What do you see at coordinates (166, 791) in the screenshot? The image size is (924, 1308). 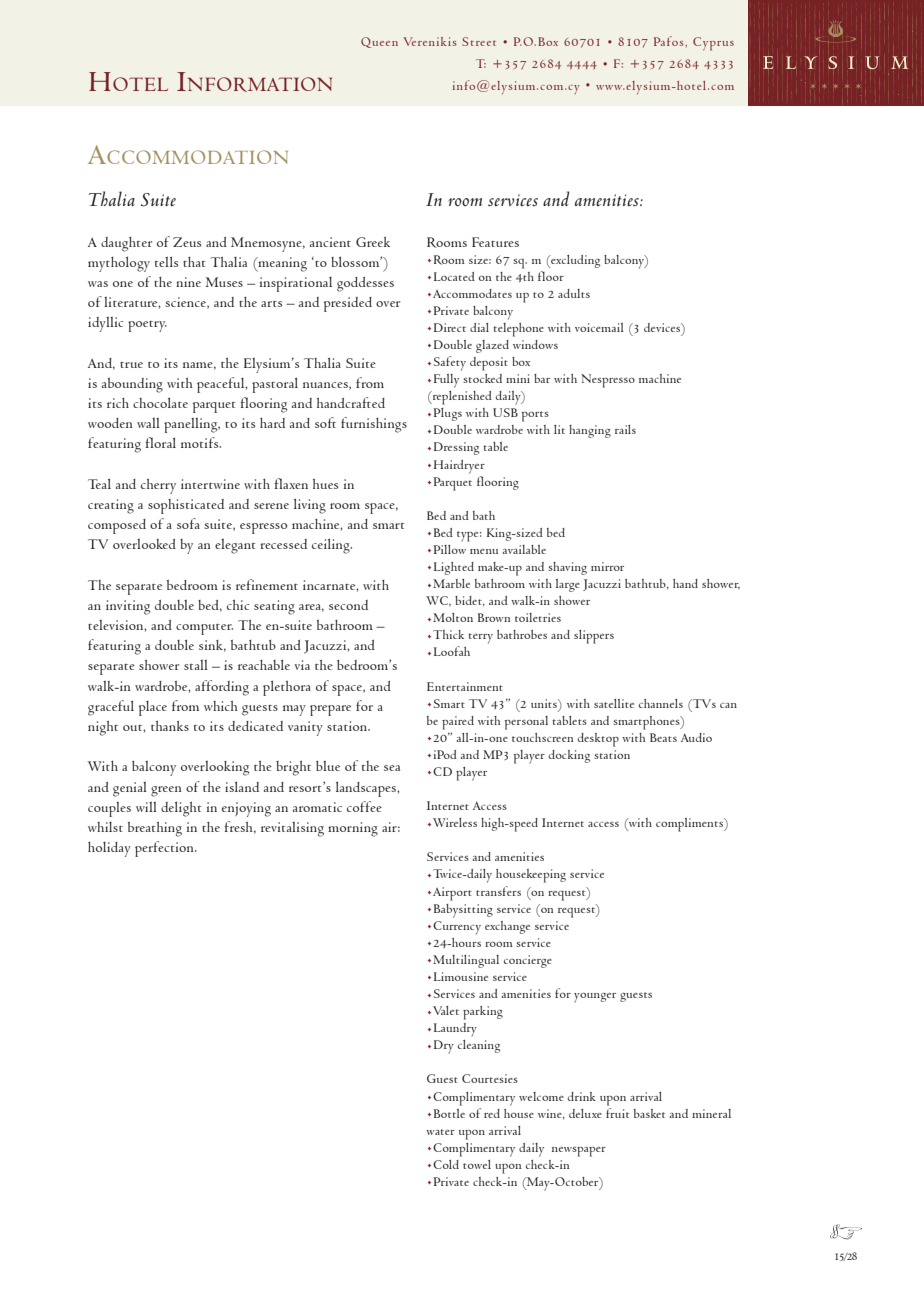 I see `green` at bounding box center [166, 791].
